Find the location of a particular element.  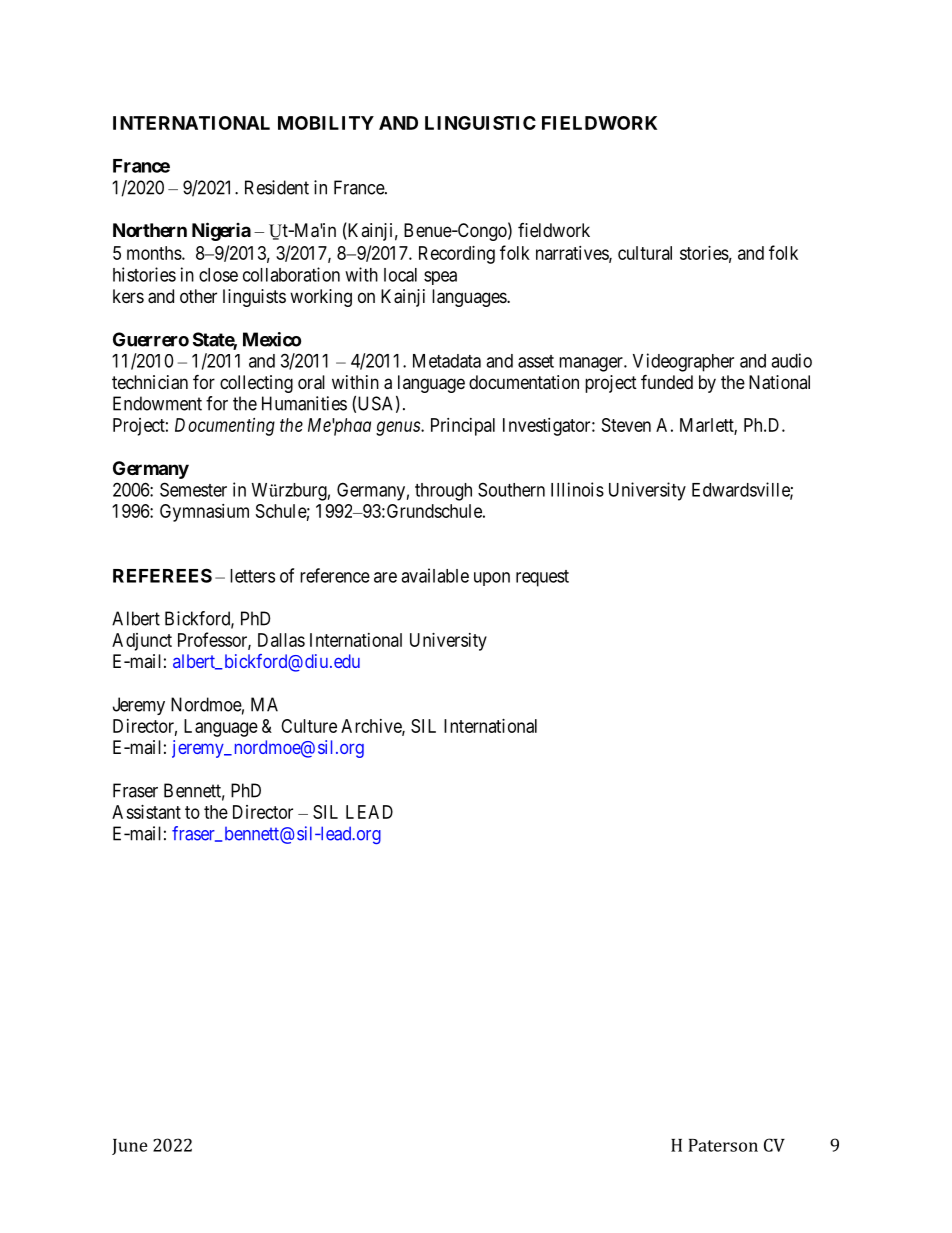

Mexico is located at coordinates (272, 339).
